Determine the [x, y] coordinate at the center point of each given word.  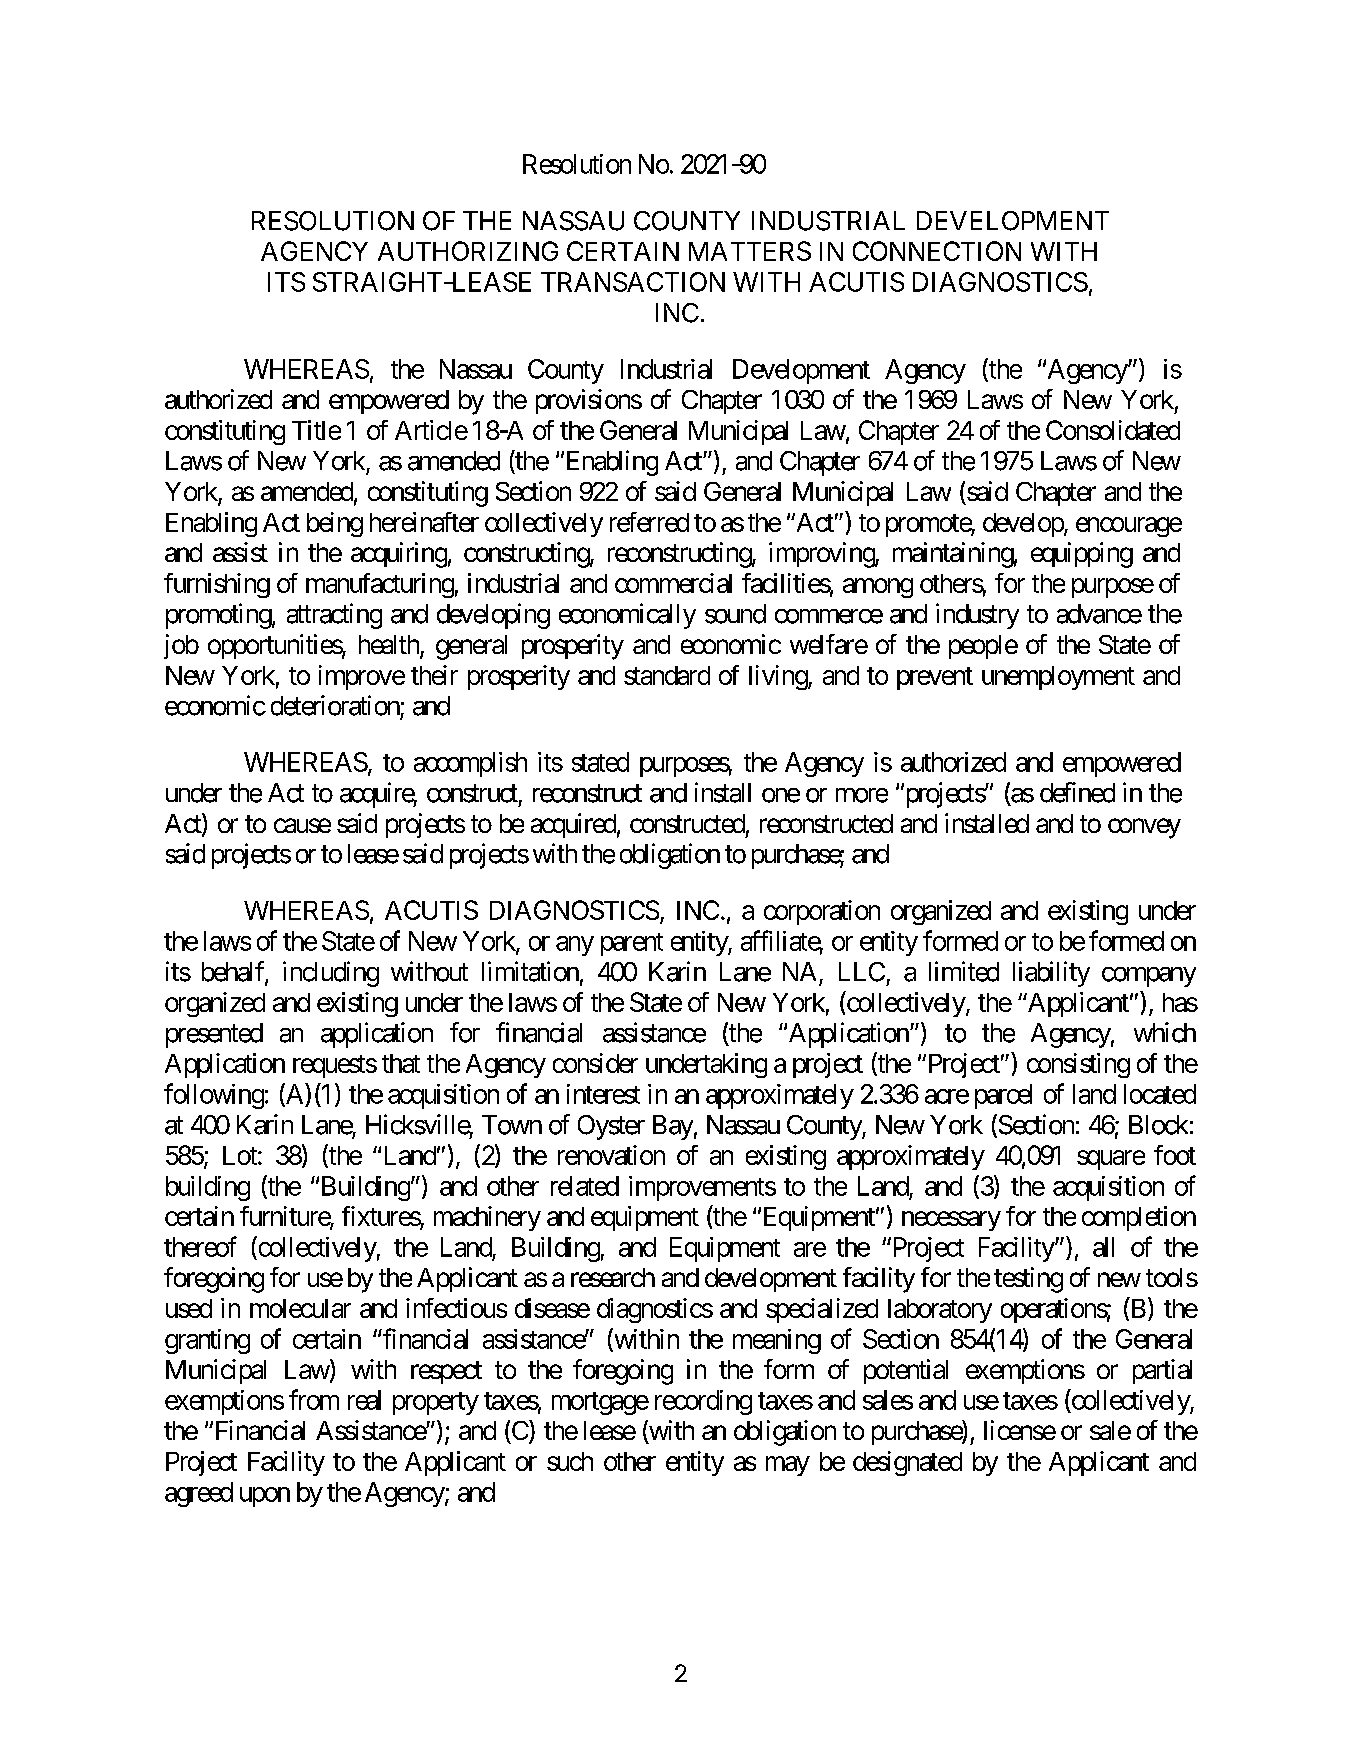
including [331, 974]
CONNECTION [937, 251]
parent [632, 944]
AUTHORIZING [468, 251]
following [214, 1096]
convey [1144, 828]
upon [265, 1497]
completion [1139, 1218]
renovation [611, 1155]
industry [977, 616]
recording [703, 1402]
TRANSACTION [633, 282]
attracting [334, 616]
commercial [673, 583]
